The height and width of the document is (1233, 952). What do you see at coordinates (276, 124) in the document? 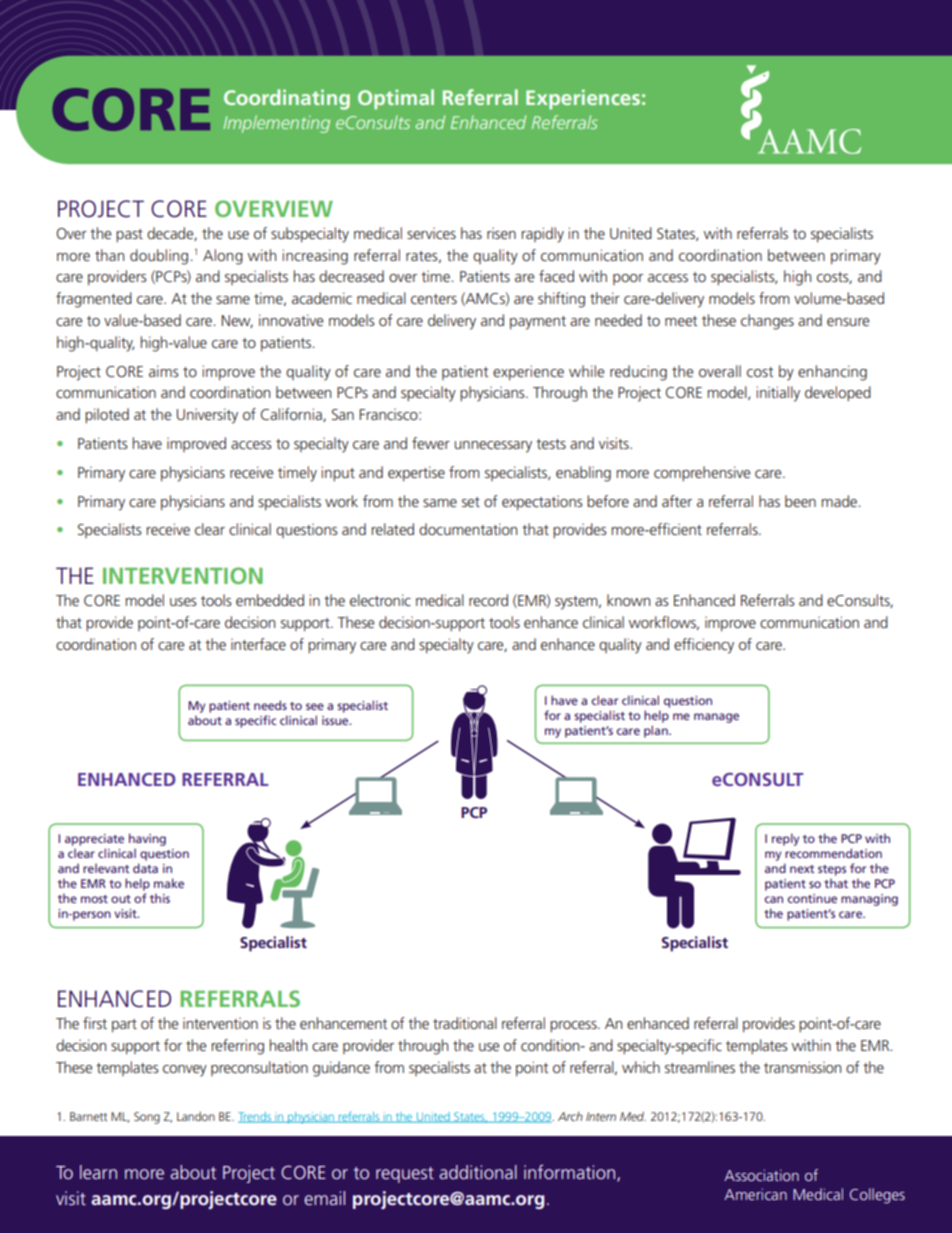
I see `Implementing` at bounding box center [276, 124].
